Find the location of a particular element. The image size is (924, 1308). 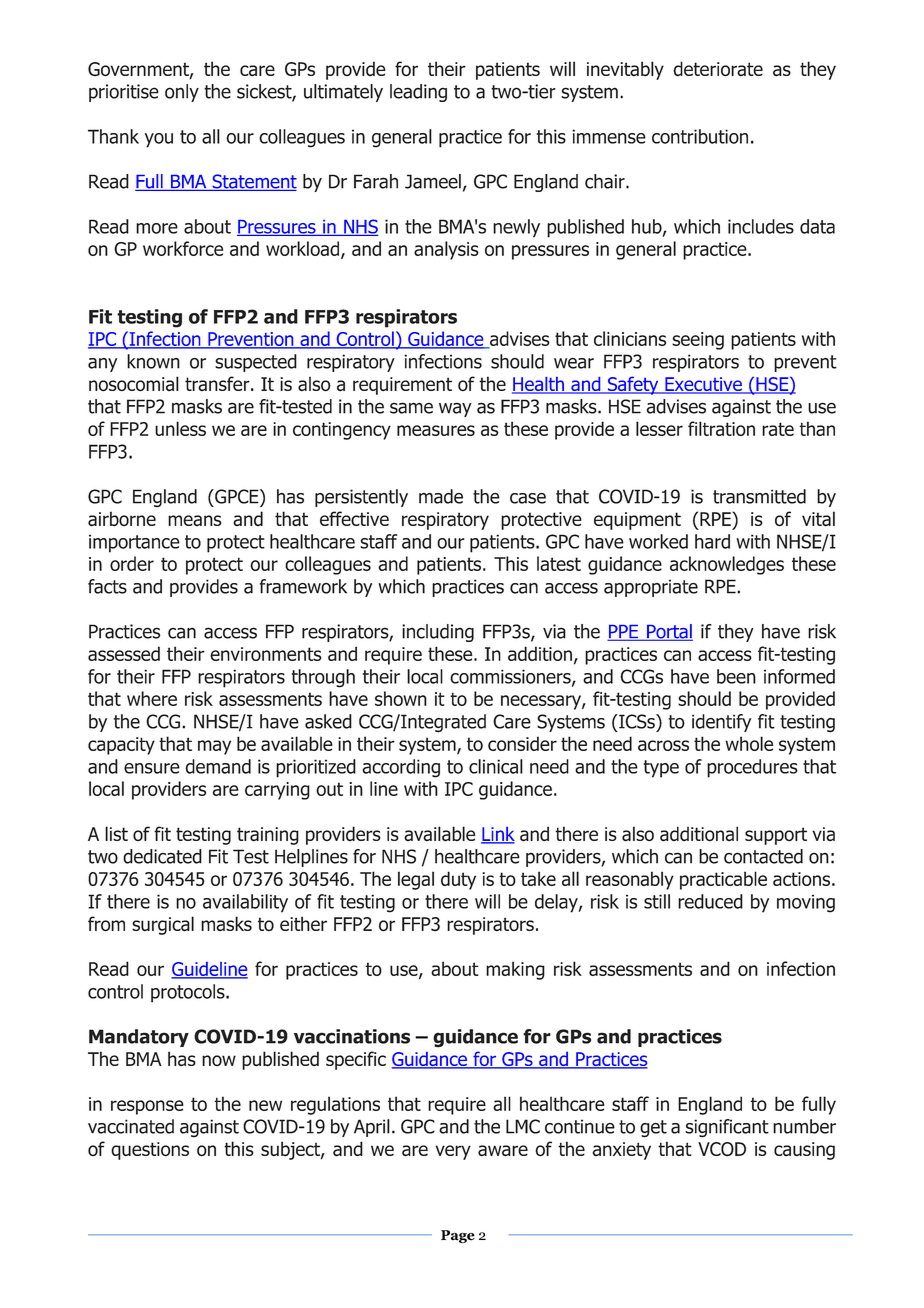

transmitted is located at coordinates (759, 496).
